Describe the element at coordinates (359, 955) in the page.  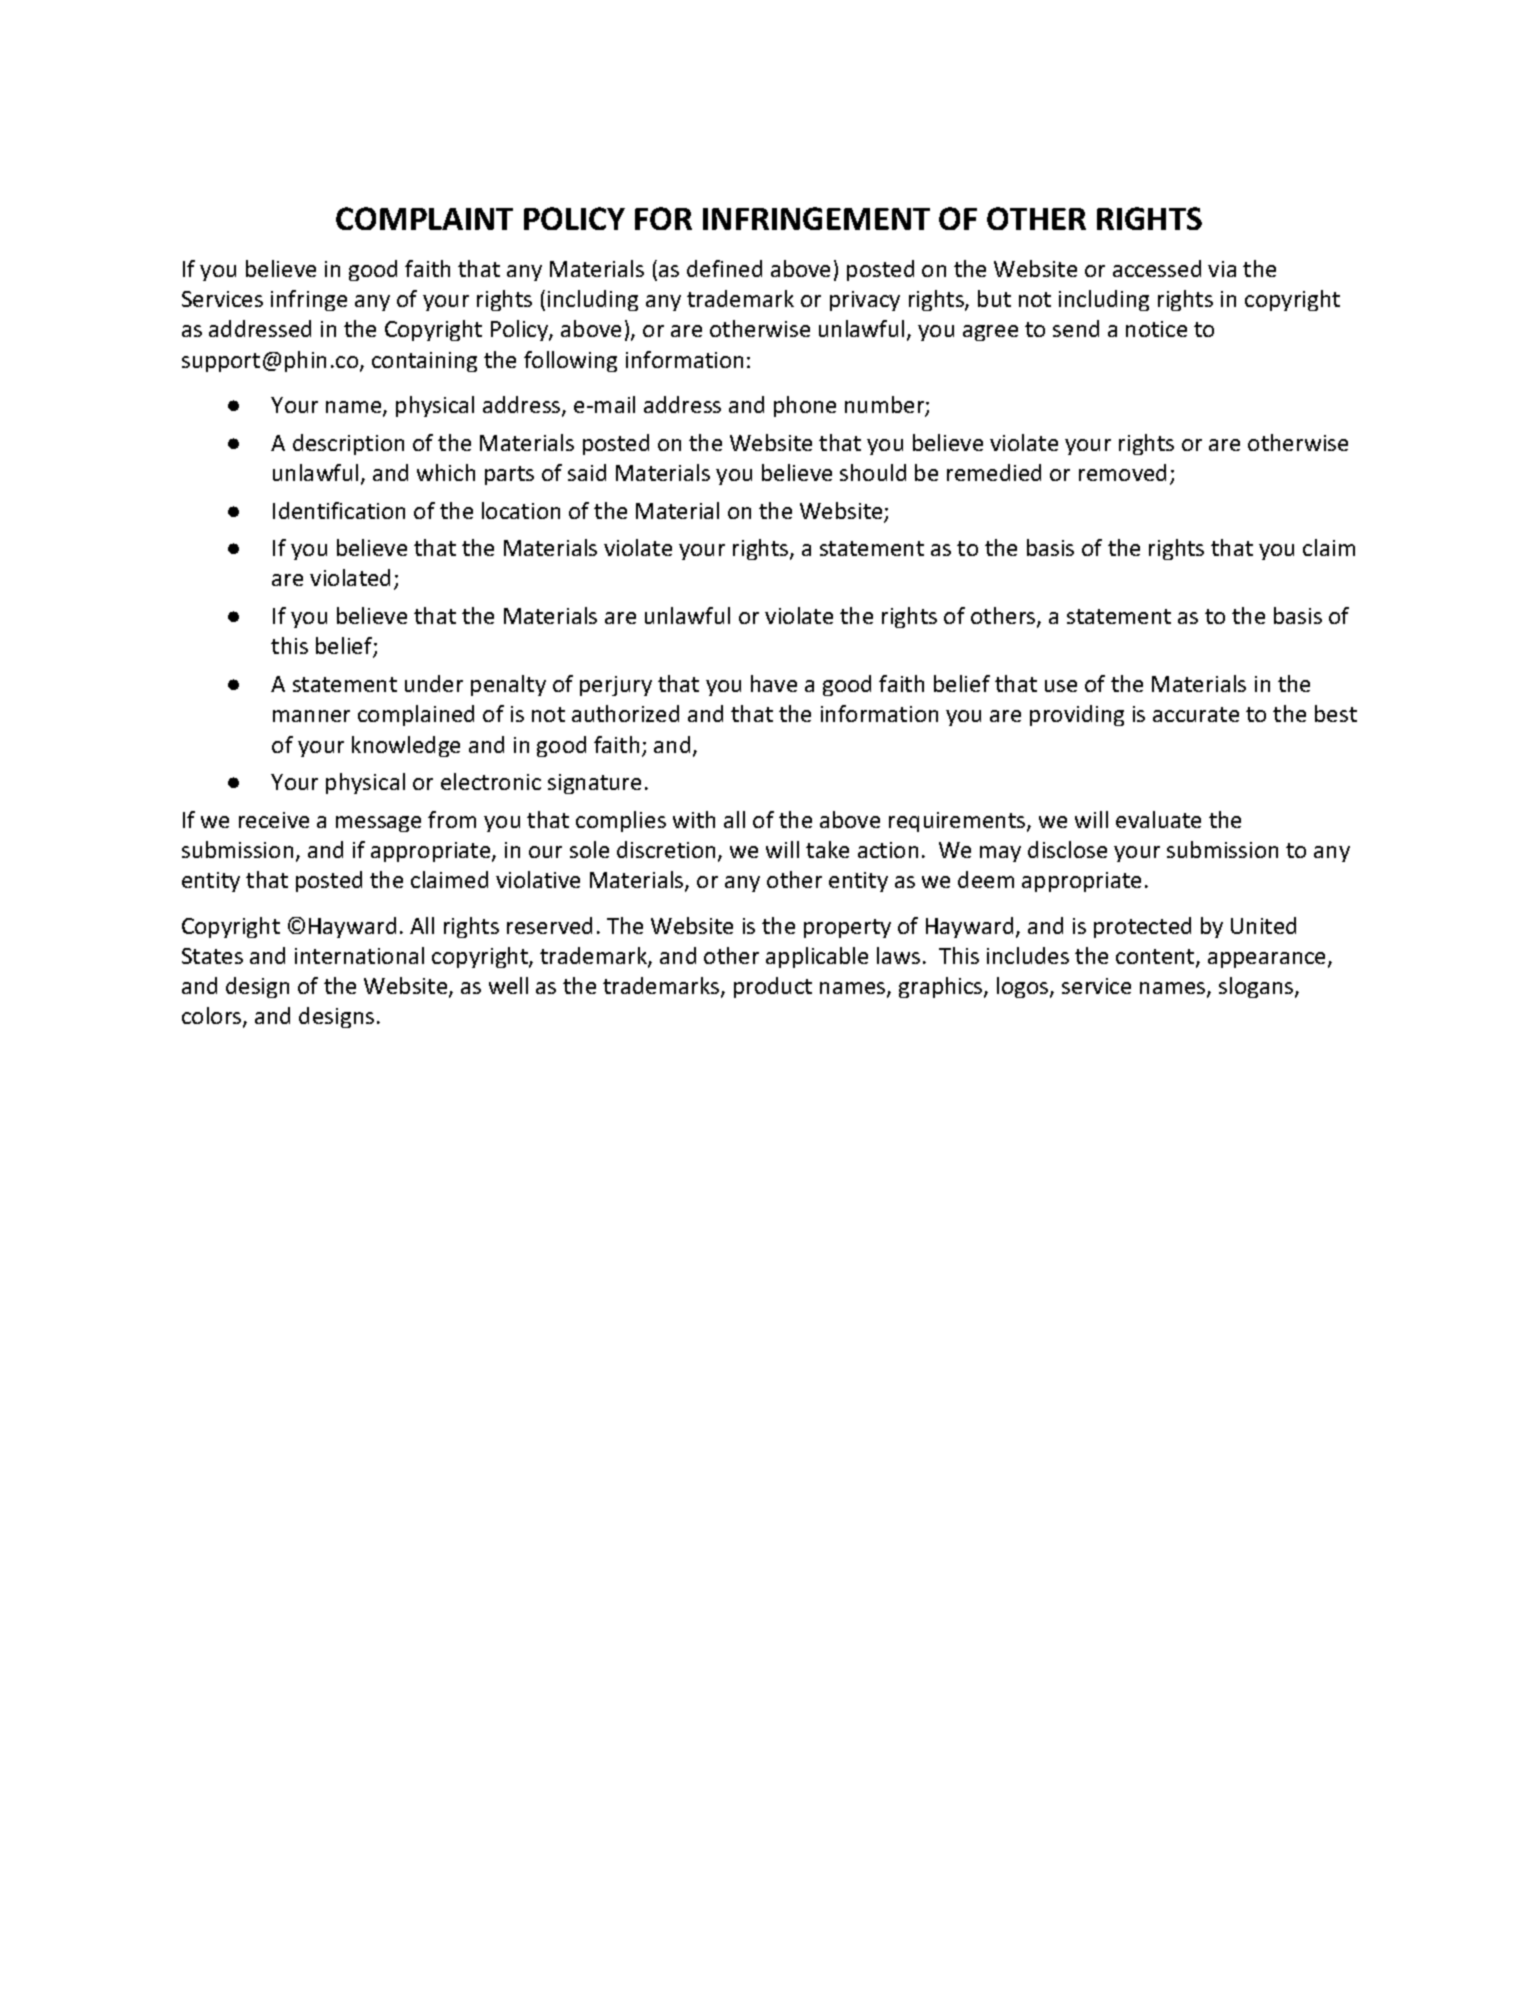
I see `international` at that location.
